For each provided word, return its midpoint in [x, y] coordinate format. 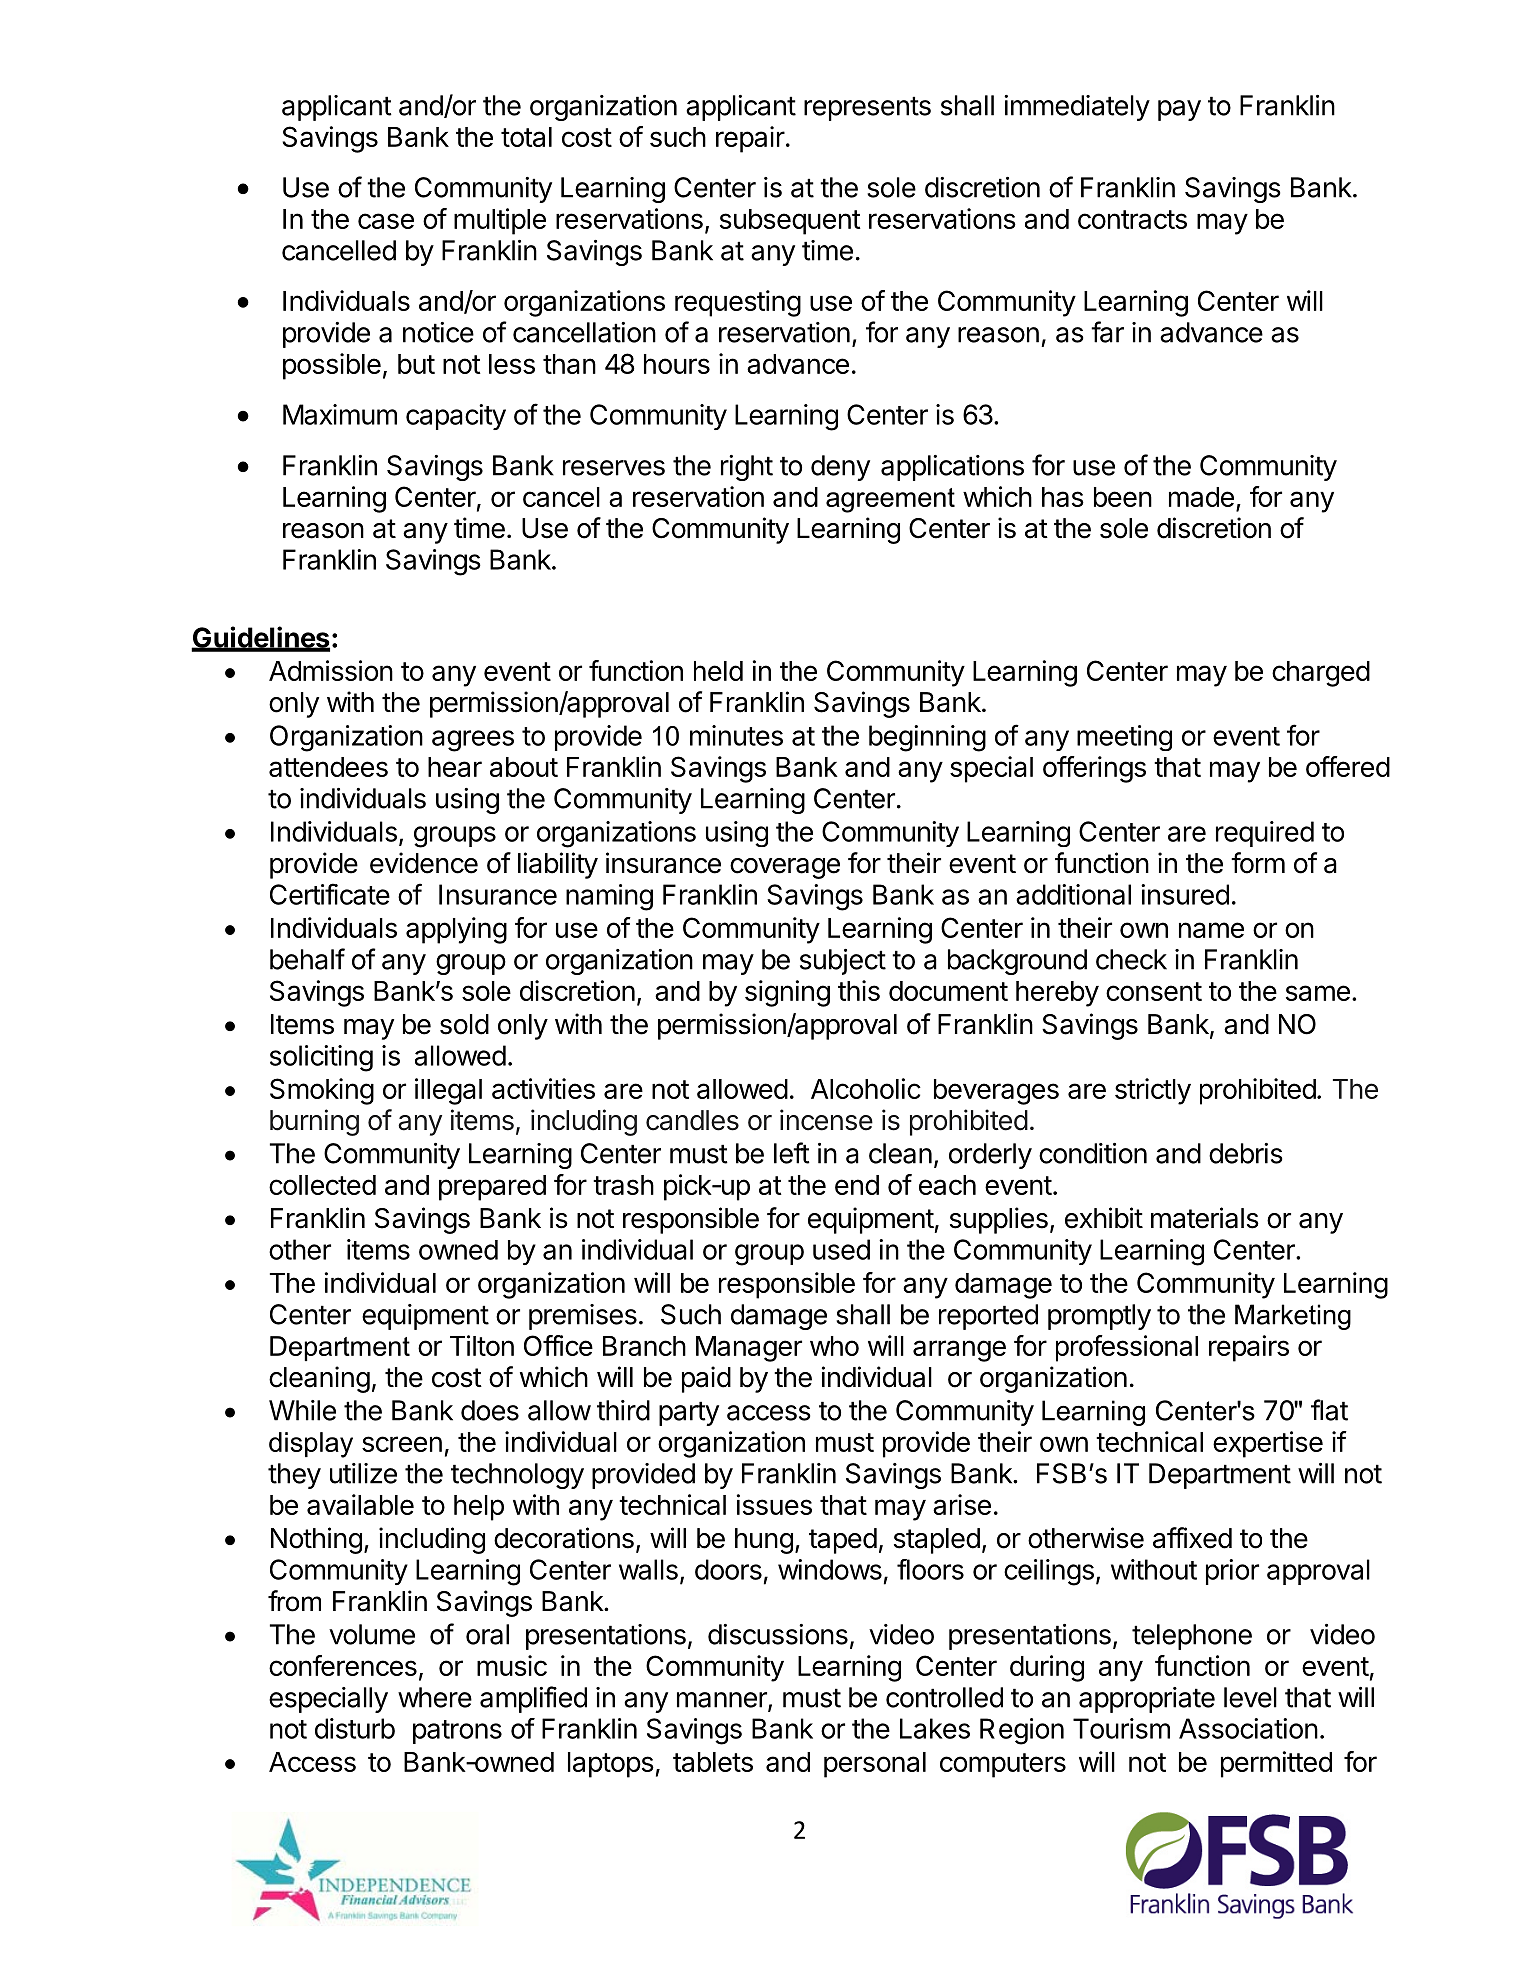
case [386, 221]
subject [843, 962]
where [435, 1697]
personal [875, 1765]
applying [456, 930]
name [1211, 930]
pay [1179, 110]
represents [867, 108]
